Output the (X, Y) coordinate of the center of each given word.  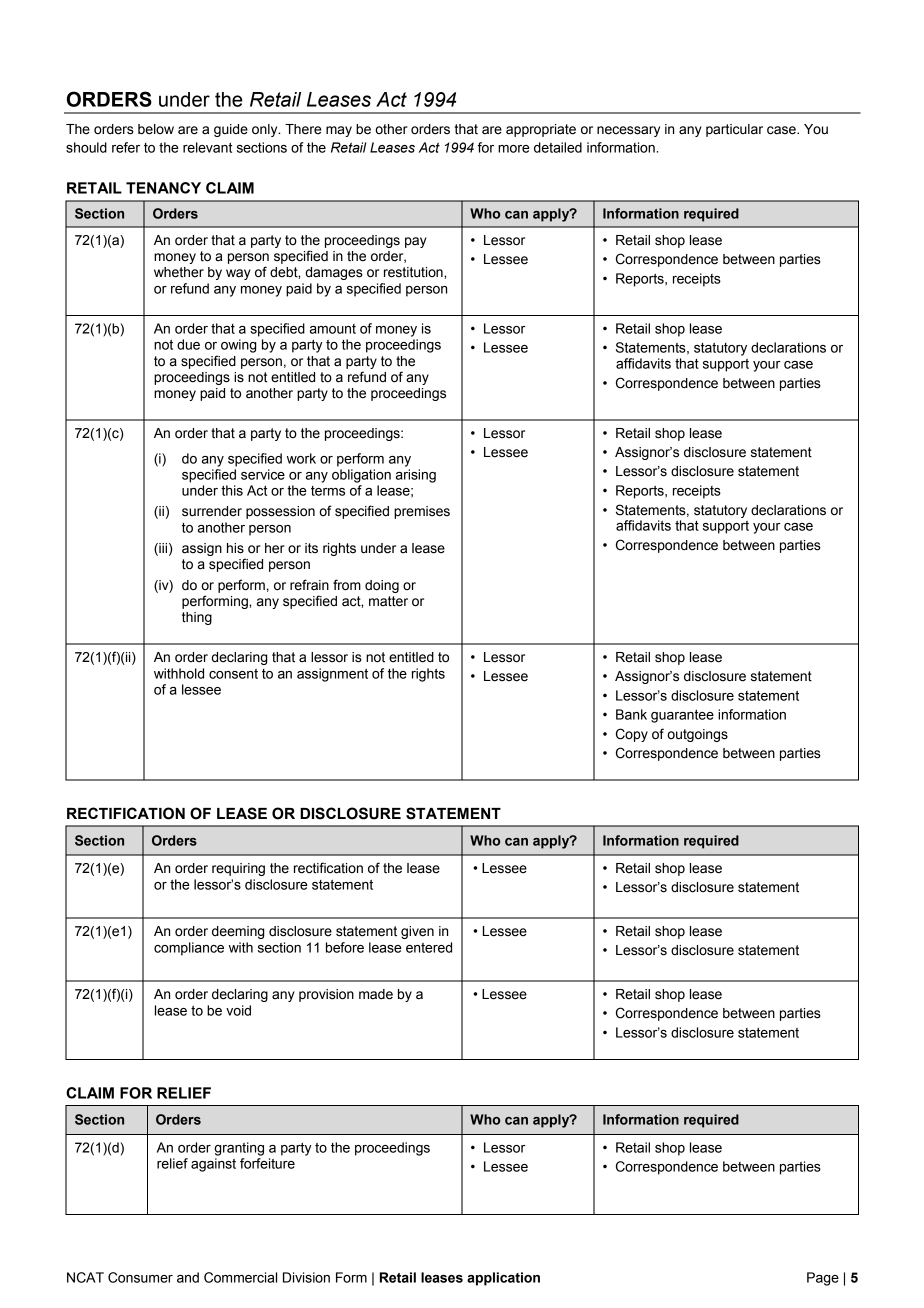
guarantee (682, 716)
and (188, 1277)
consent (233, 674)
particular (734, 130)
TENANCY (163, 188)
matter (388, 601)
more (514, 149)
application (503, 1279)
